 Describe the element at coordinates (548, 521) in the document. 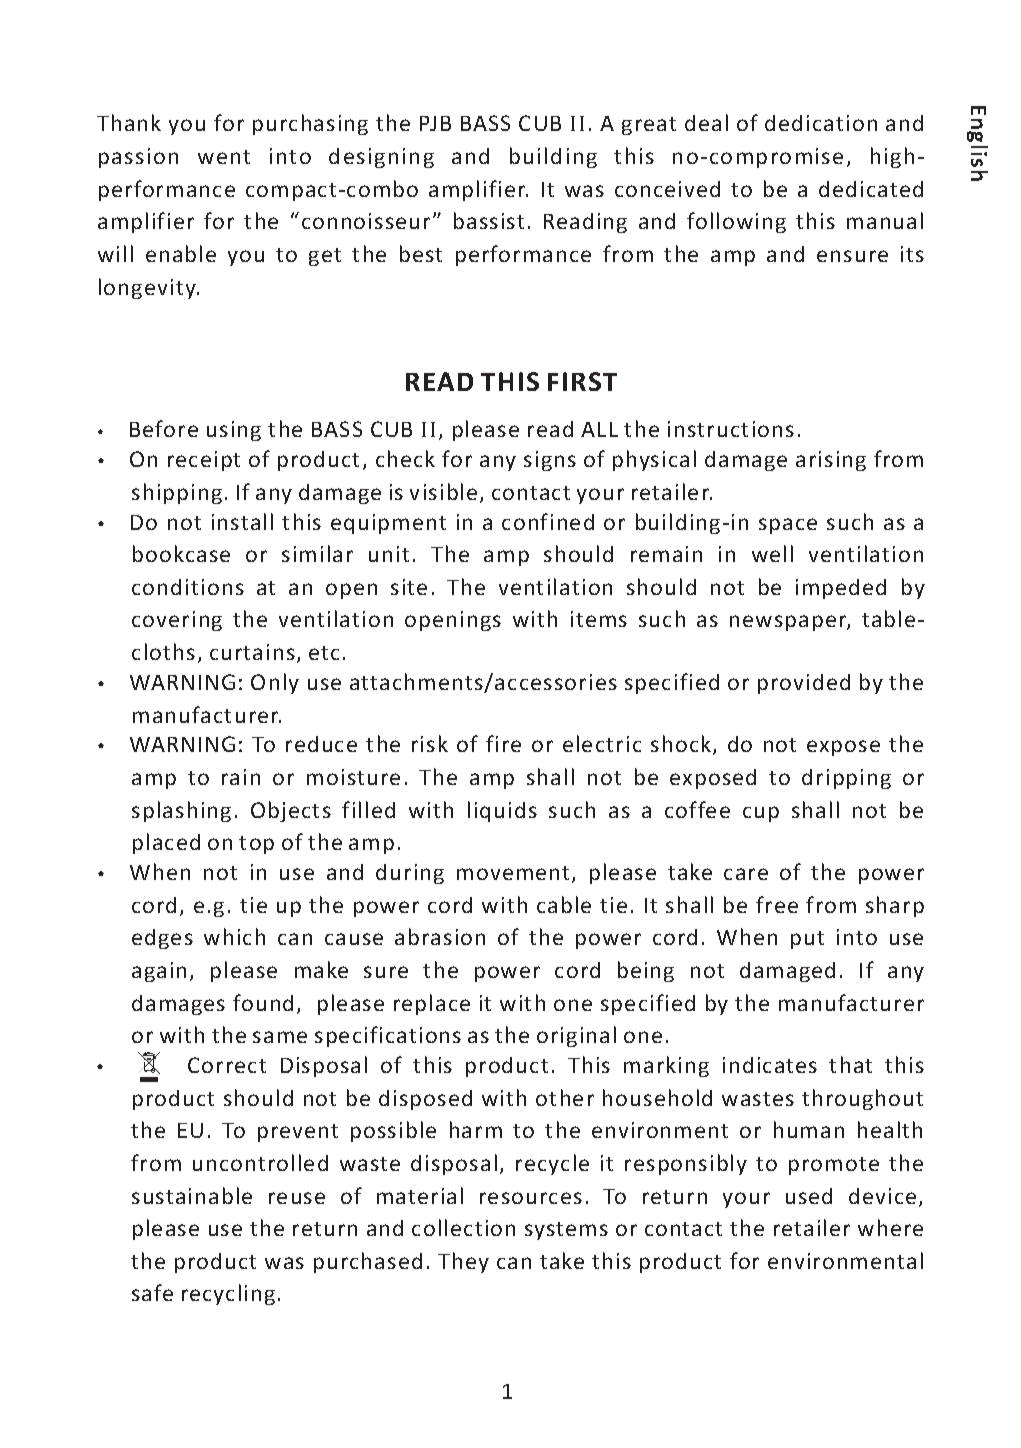

I see `confined` at that location.
